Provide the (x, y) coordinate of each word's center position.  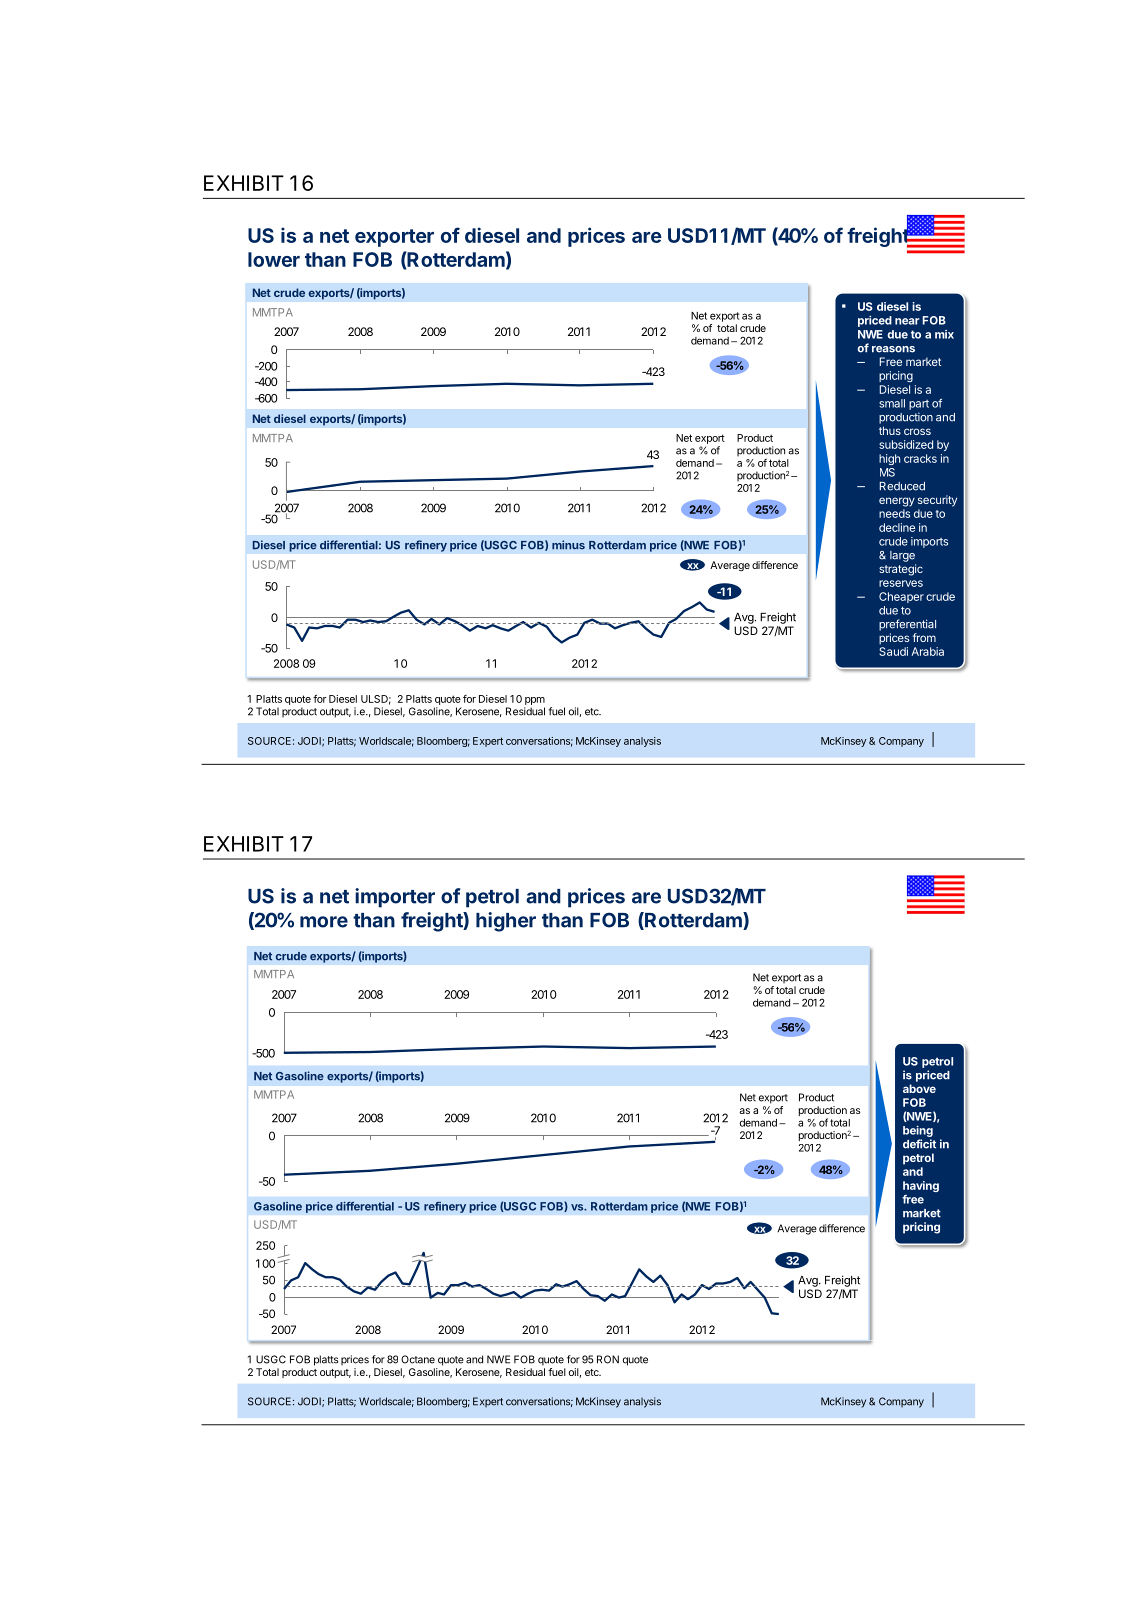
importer (395, 898)
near (907, 321)
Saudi (893, 651)
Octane (418, 1359)
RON (608, 1359)
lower (274, 259)
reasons (893, 349)
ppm (535, 701)
